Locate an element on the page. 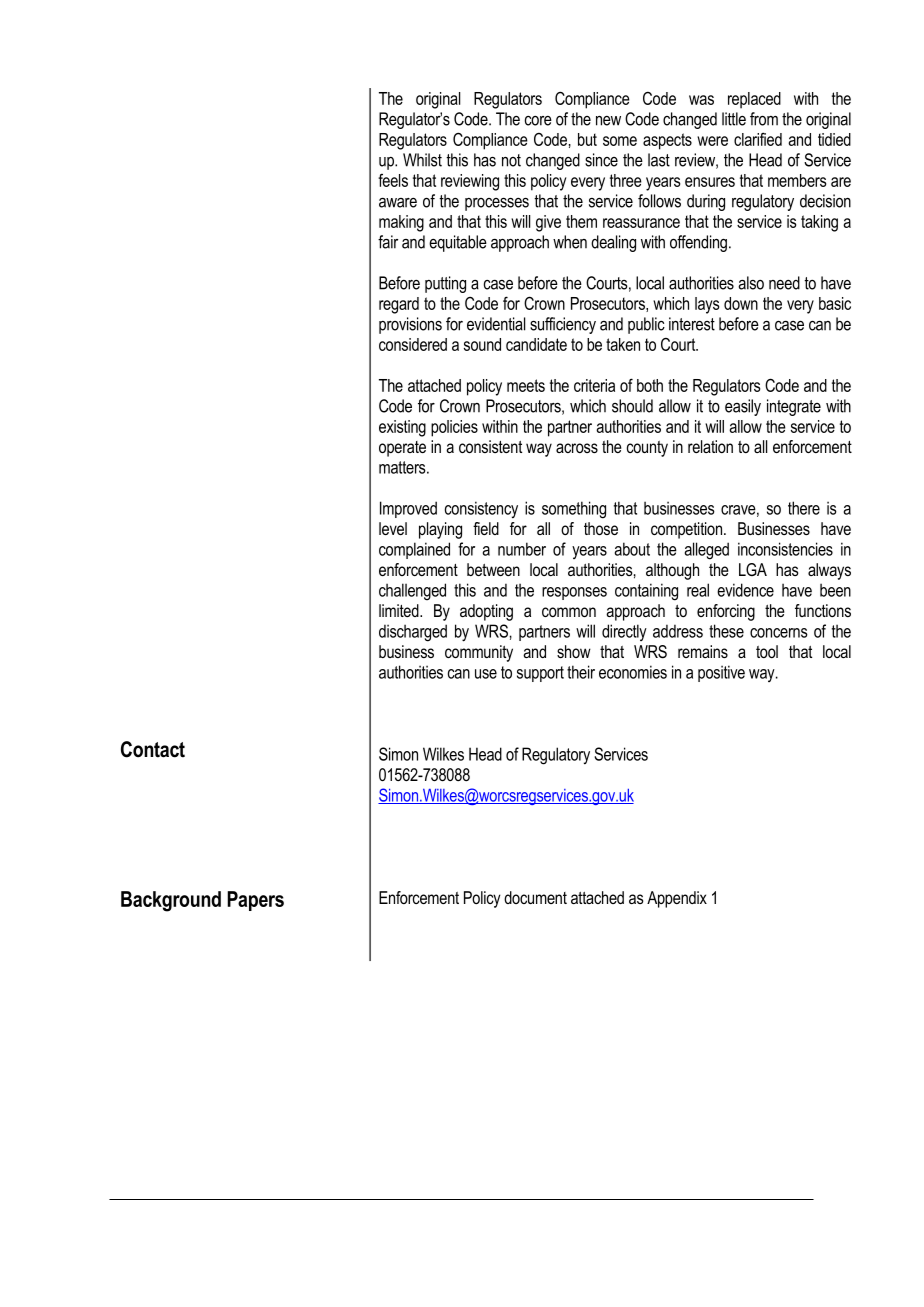 The image size is (924, 1307). document is located at coordinates (535, 897).
